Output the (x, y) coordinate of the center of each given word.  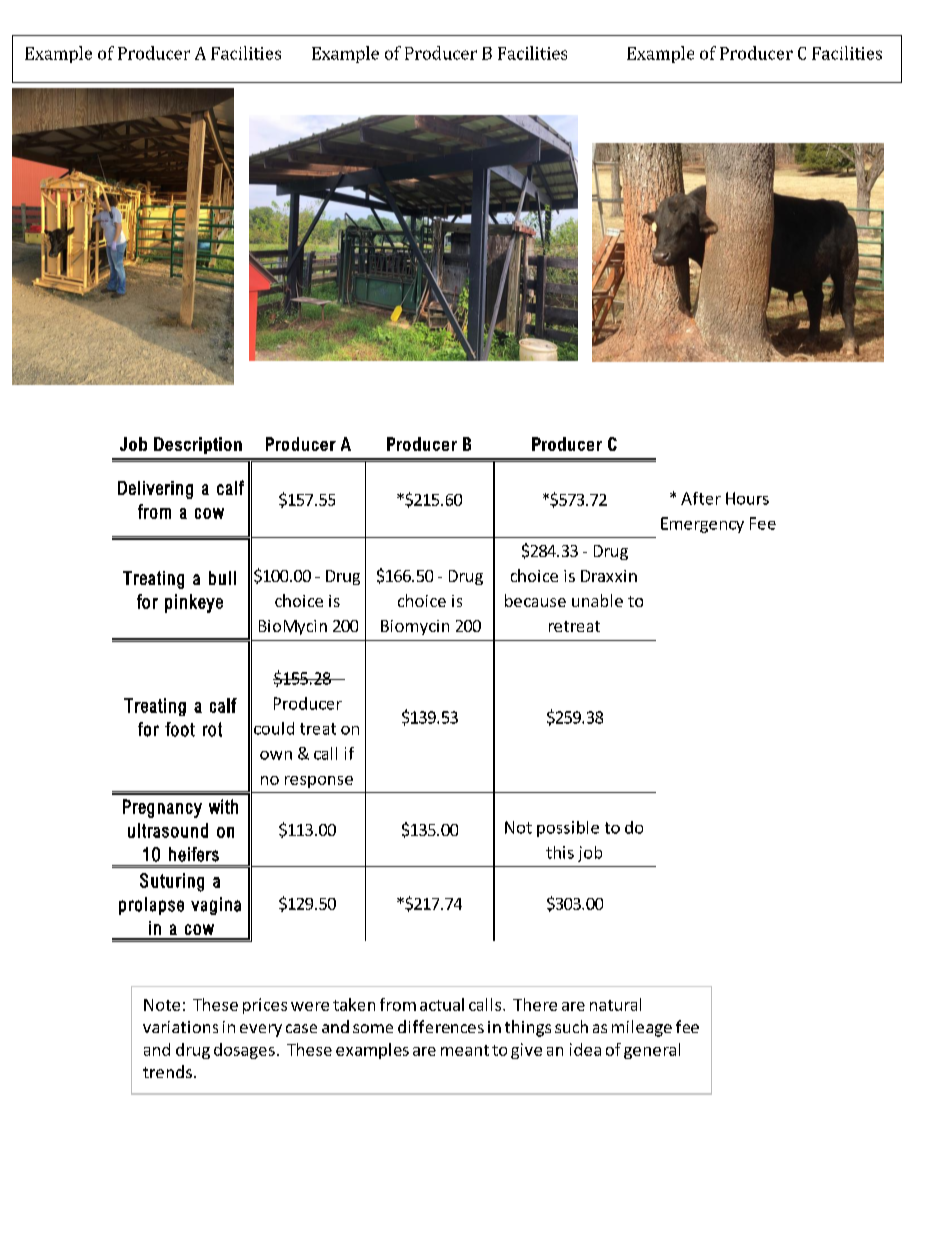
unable (597, 600)
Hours (747, 498)
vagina (216, 906)
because (535, 600)
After (701, 498)
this (560, 852)
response (319, 782)
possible (568, 829)
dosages (244, 1051)
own (276, 755)
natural (615, 1004)
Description (198, 445)
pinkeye (194, 603)
